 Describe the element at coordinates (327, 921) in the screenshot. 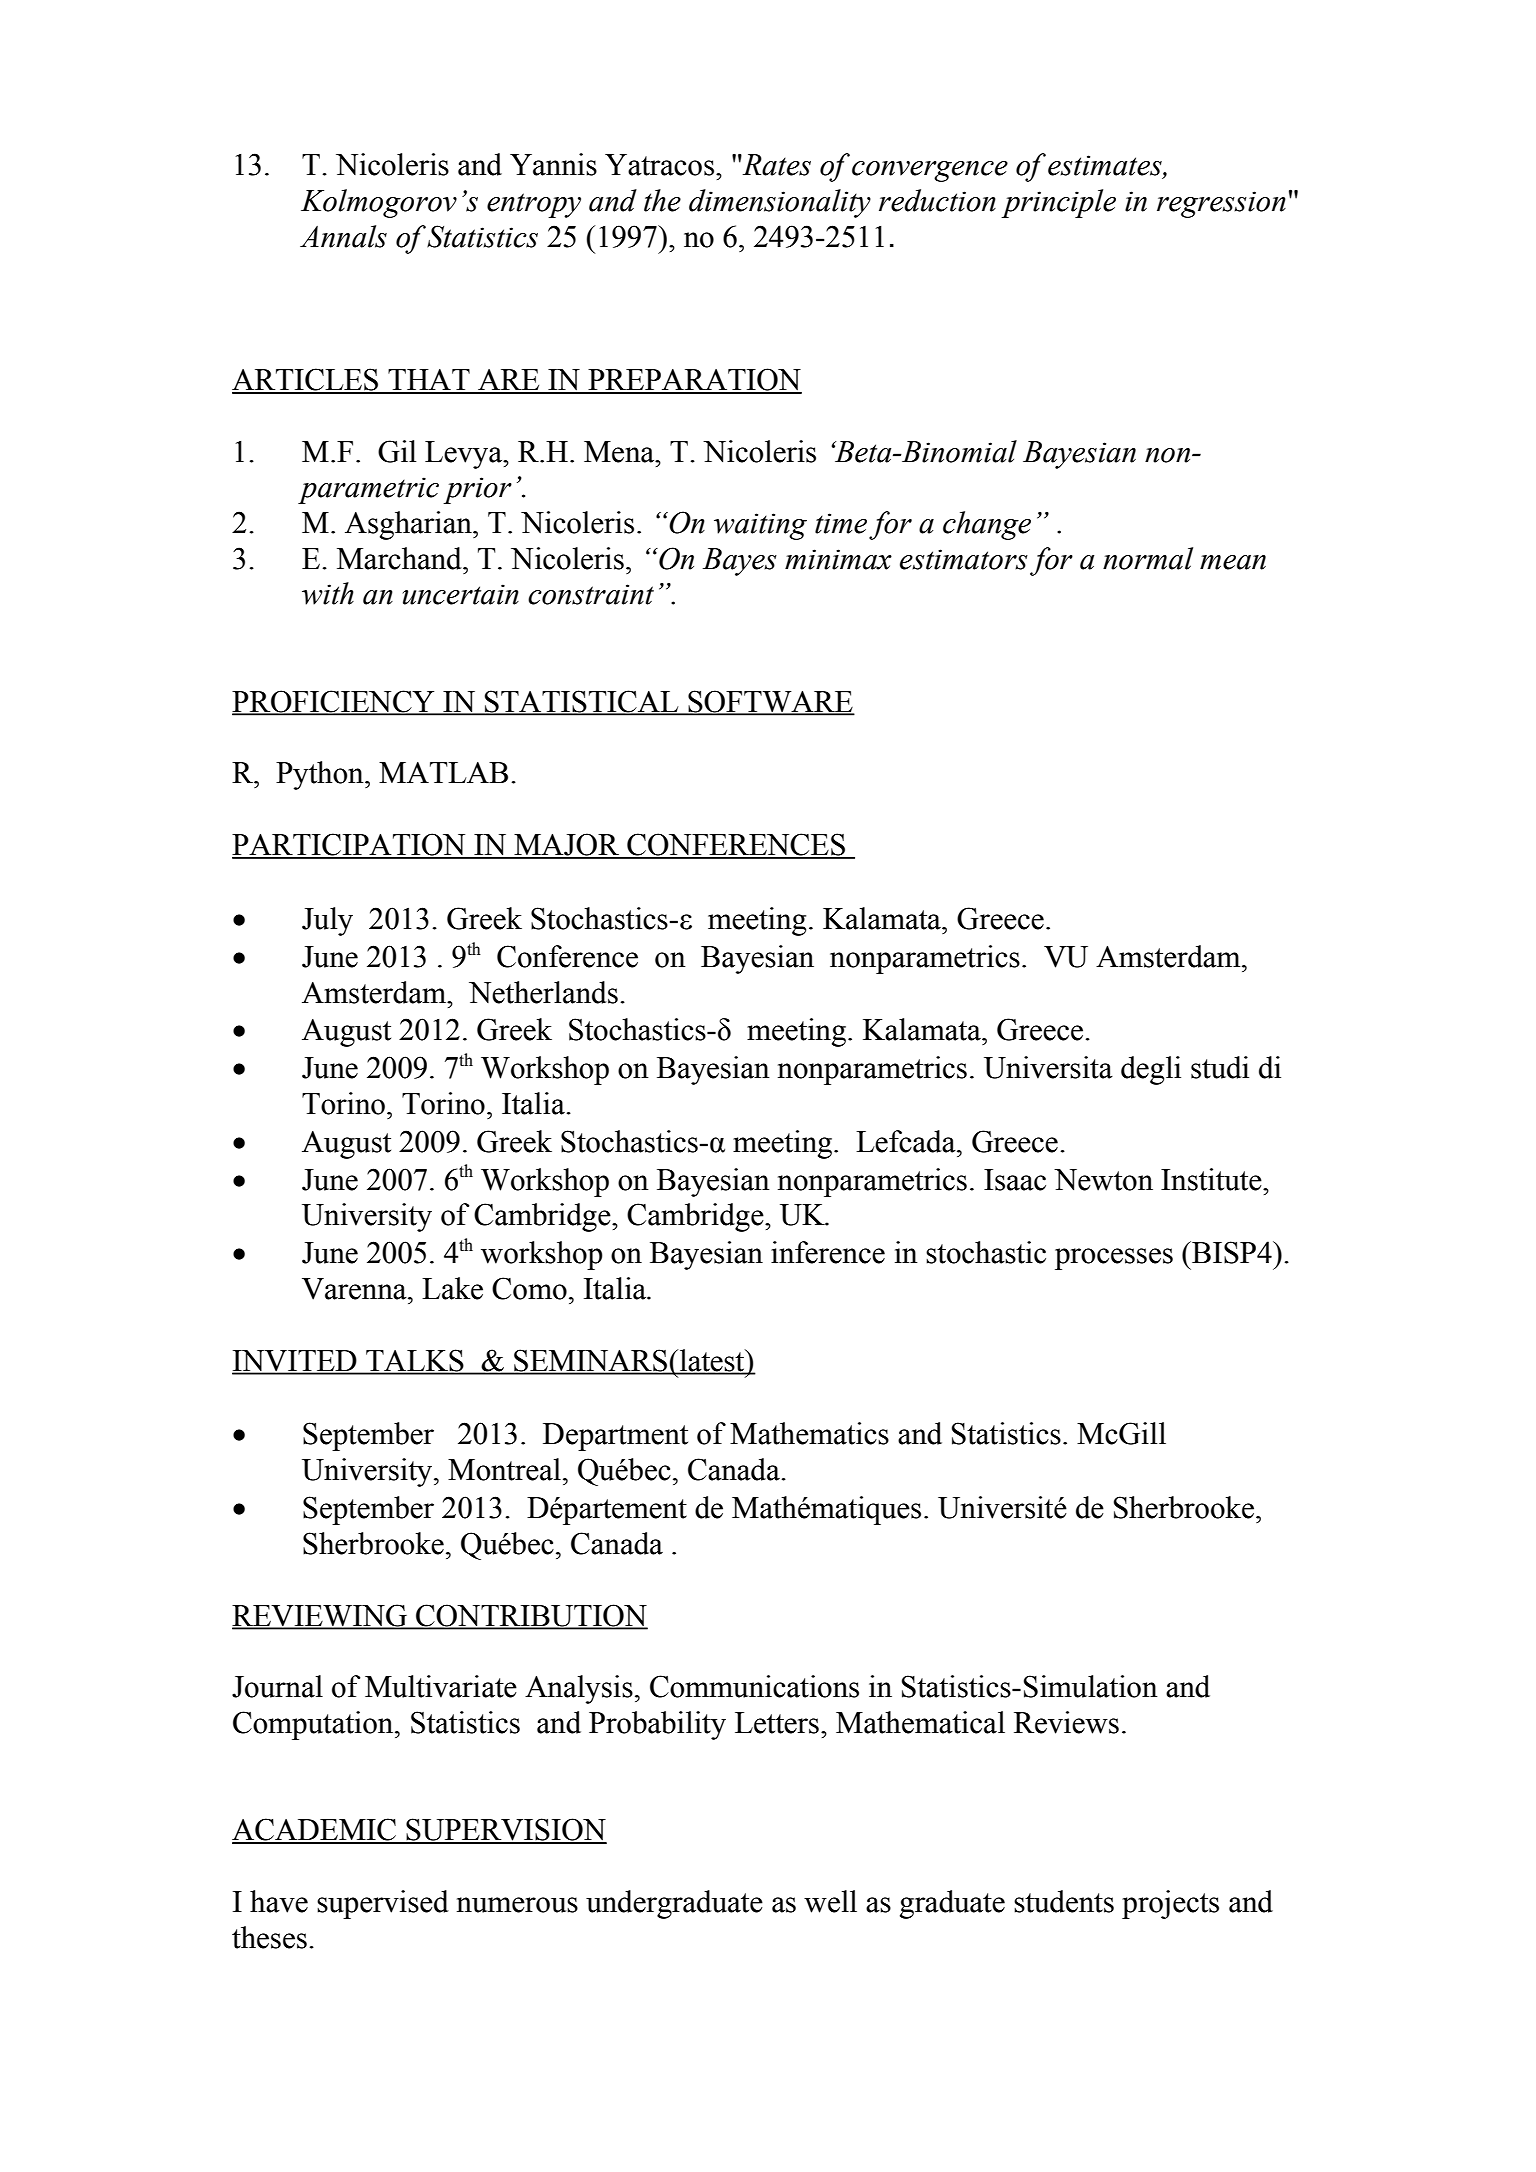

I see `July` at that location.
